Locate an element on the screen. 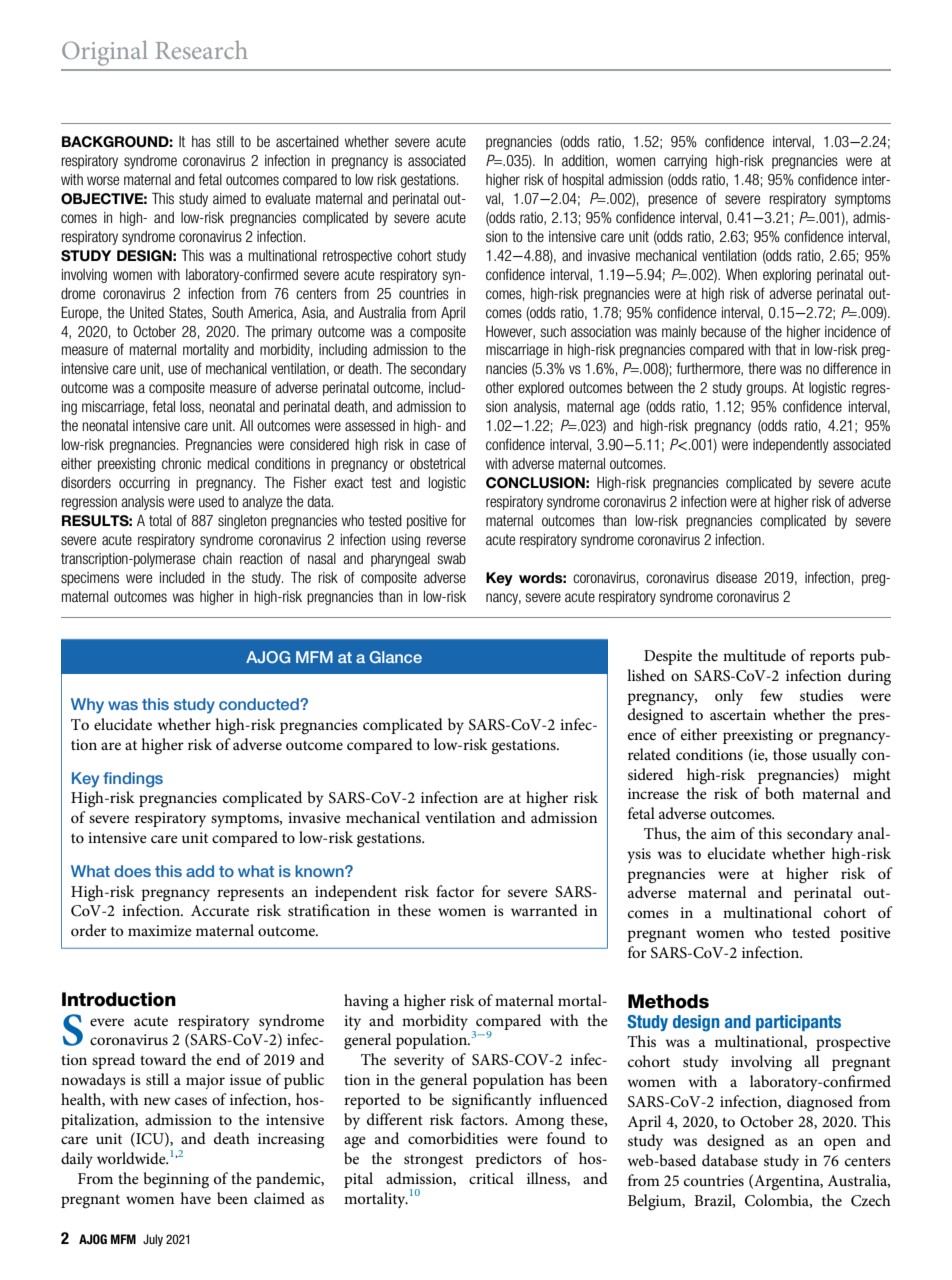 This screenshot has width=952, height=1280. does is located at coordinates (132, 871).
